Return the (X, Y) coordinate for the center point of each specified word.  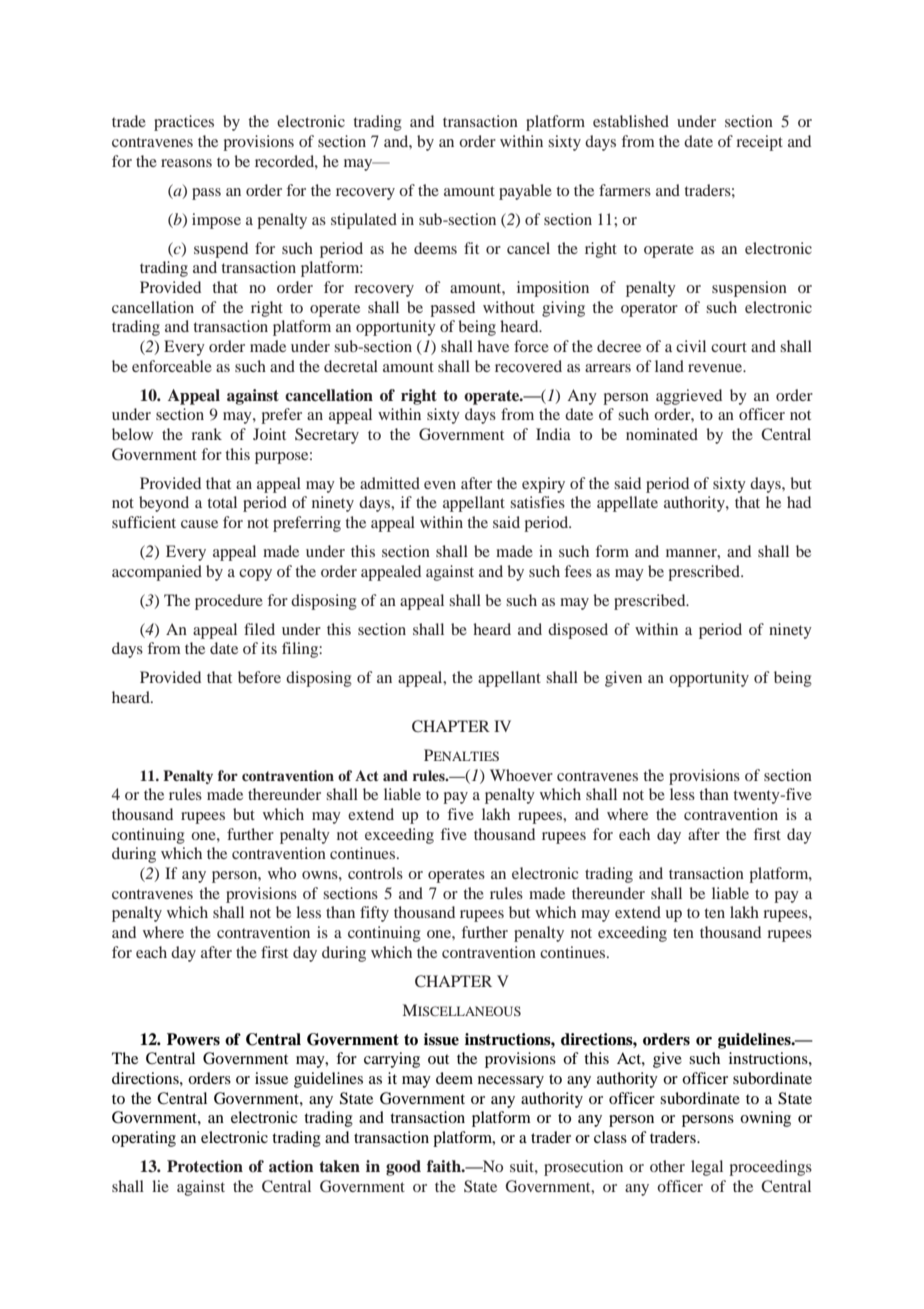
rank (206, 434)
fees (578, 571)
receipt (759, 143)
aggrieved (689, 397)
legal (707, 1168)
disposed (578, 631)
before (259, 677)
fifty (374, 914)
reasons (186, 163)
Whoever (521, 775)
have (493, 346)
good (403, 1168)
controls (375, 873)
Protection (205, 1166)
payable (525, 192)
